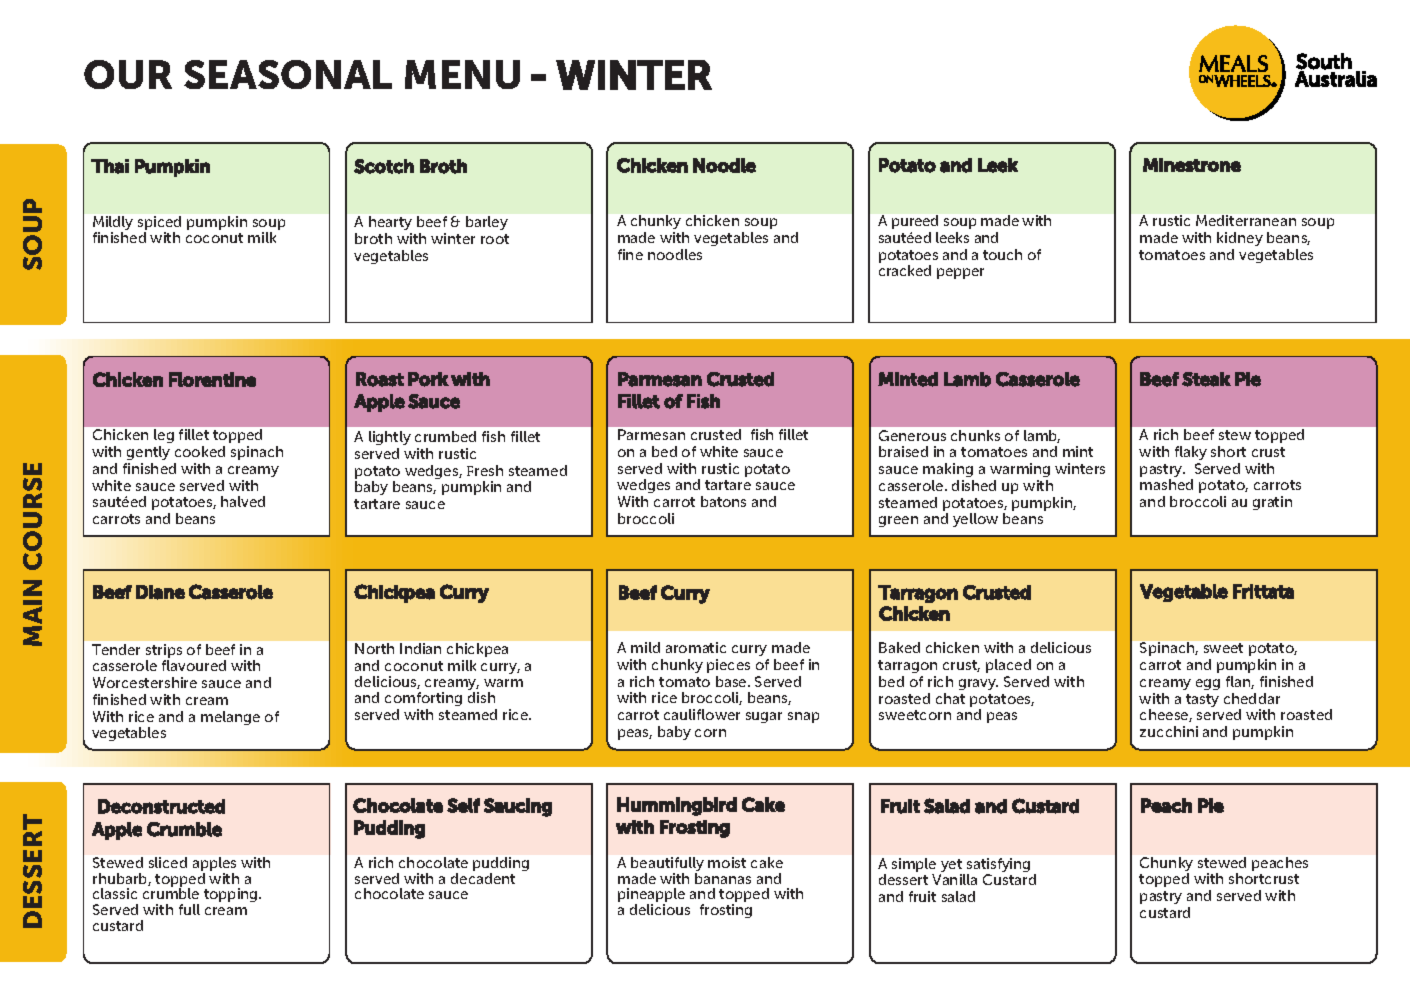 This page has width=1410, height=997. What do you see at coordinates (160, 592) in the page?
I see `Diane` at bounding box center [160, 592].
